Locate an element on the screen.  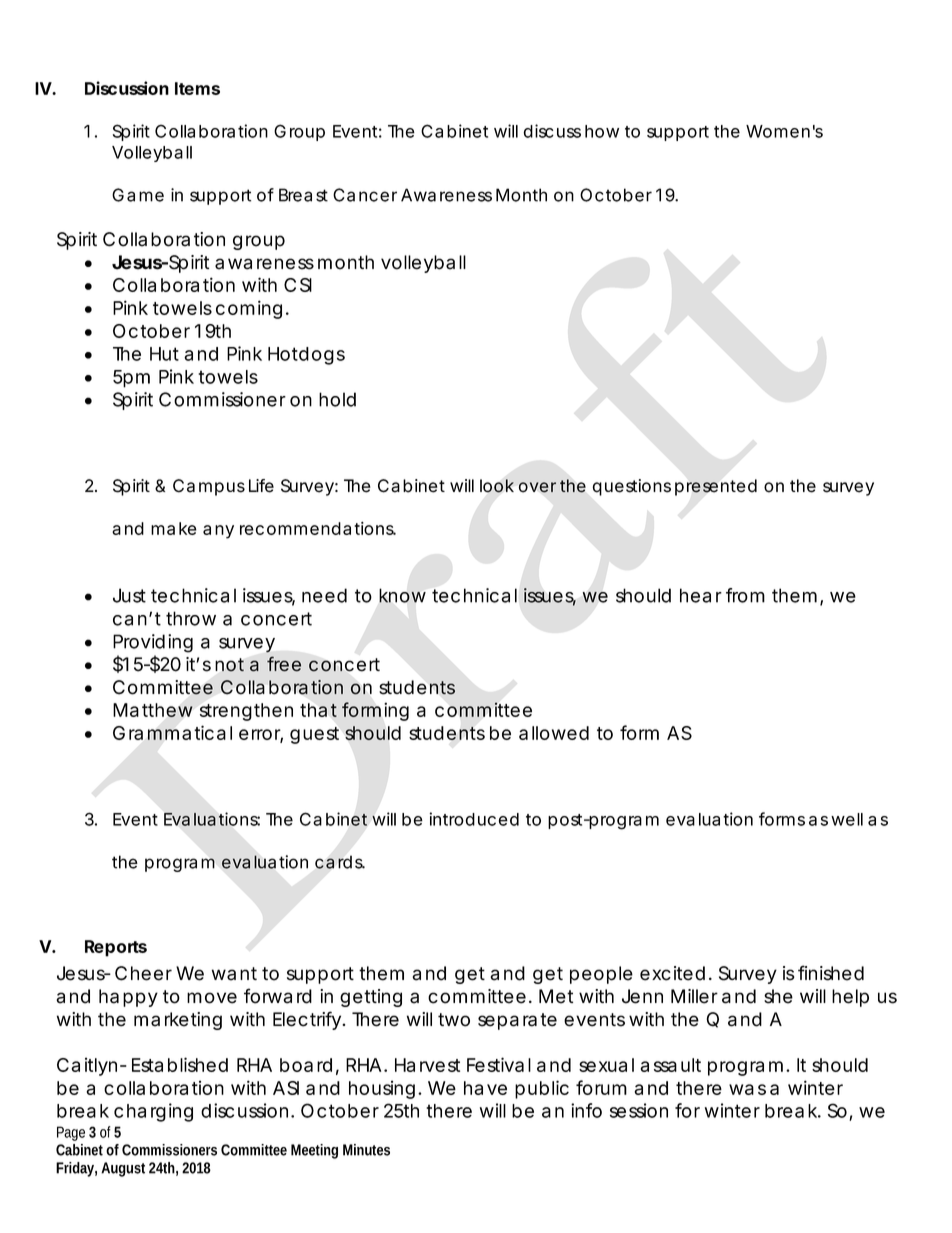
was is located at coordinates (747, 1089).
